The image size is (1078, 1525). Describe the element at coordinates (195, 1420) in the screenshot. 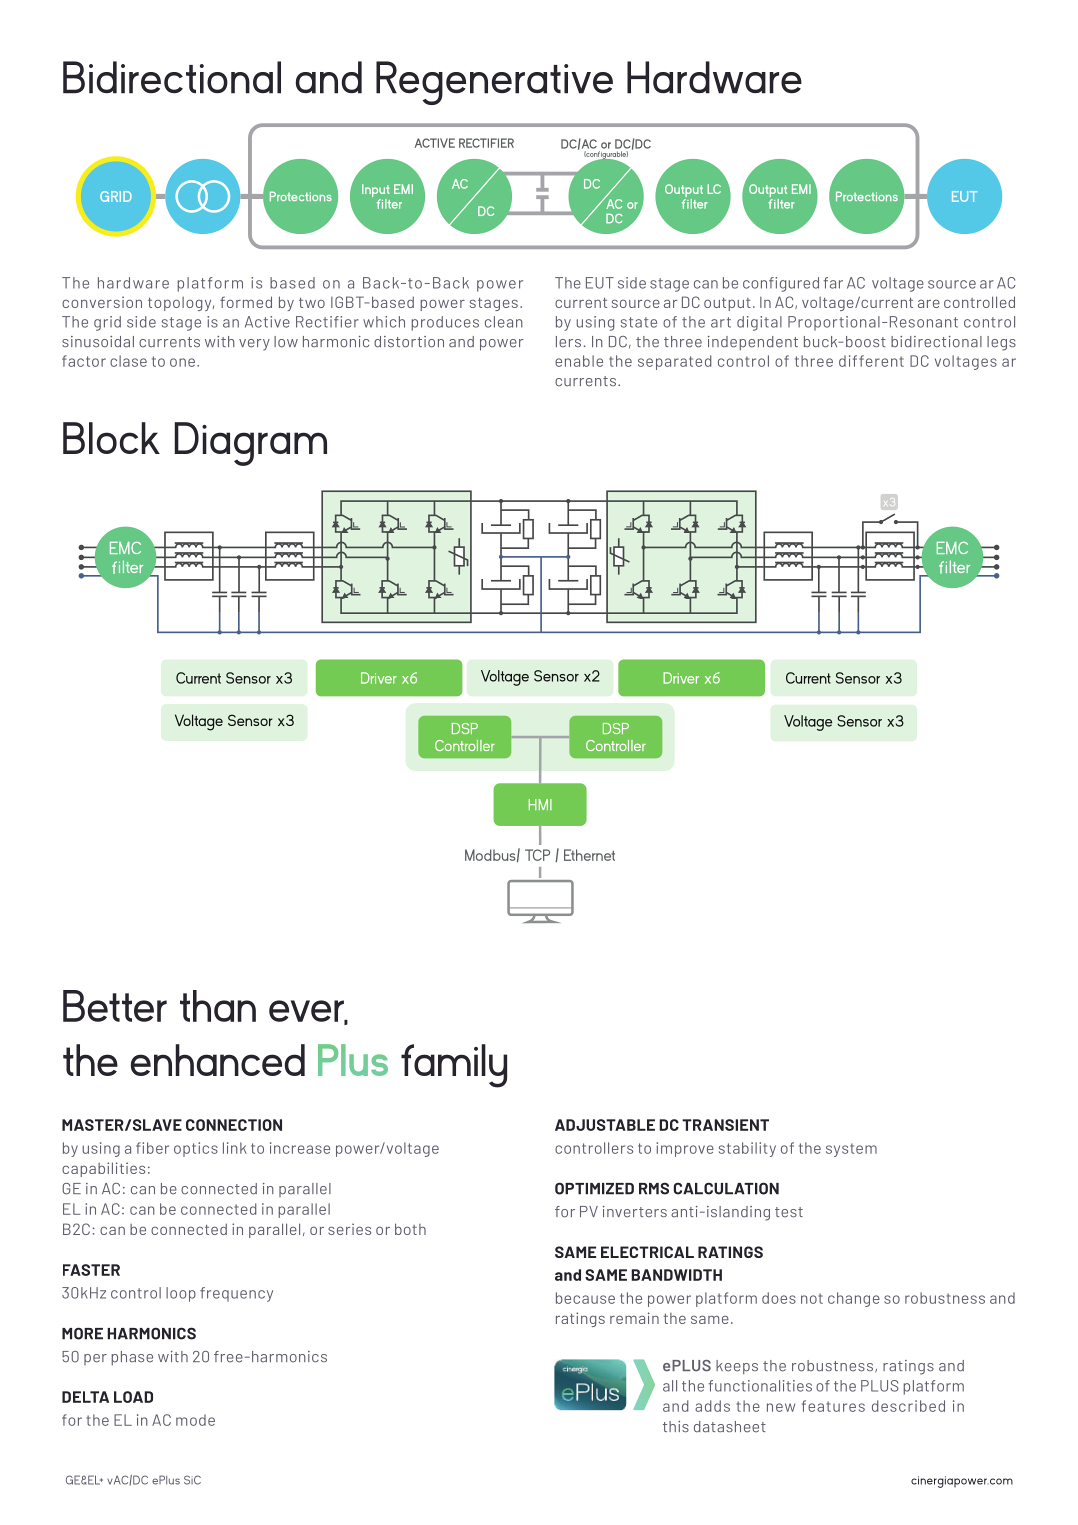

I see `mode` at that location.
